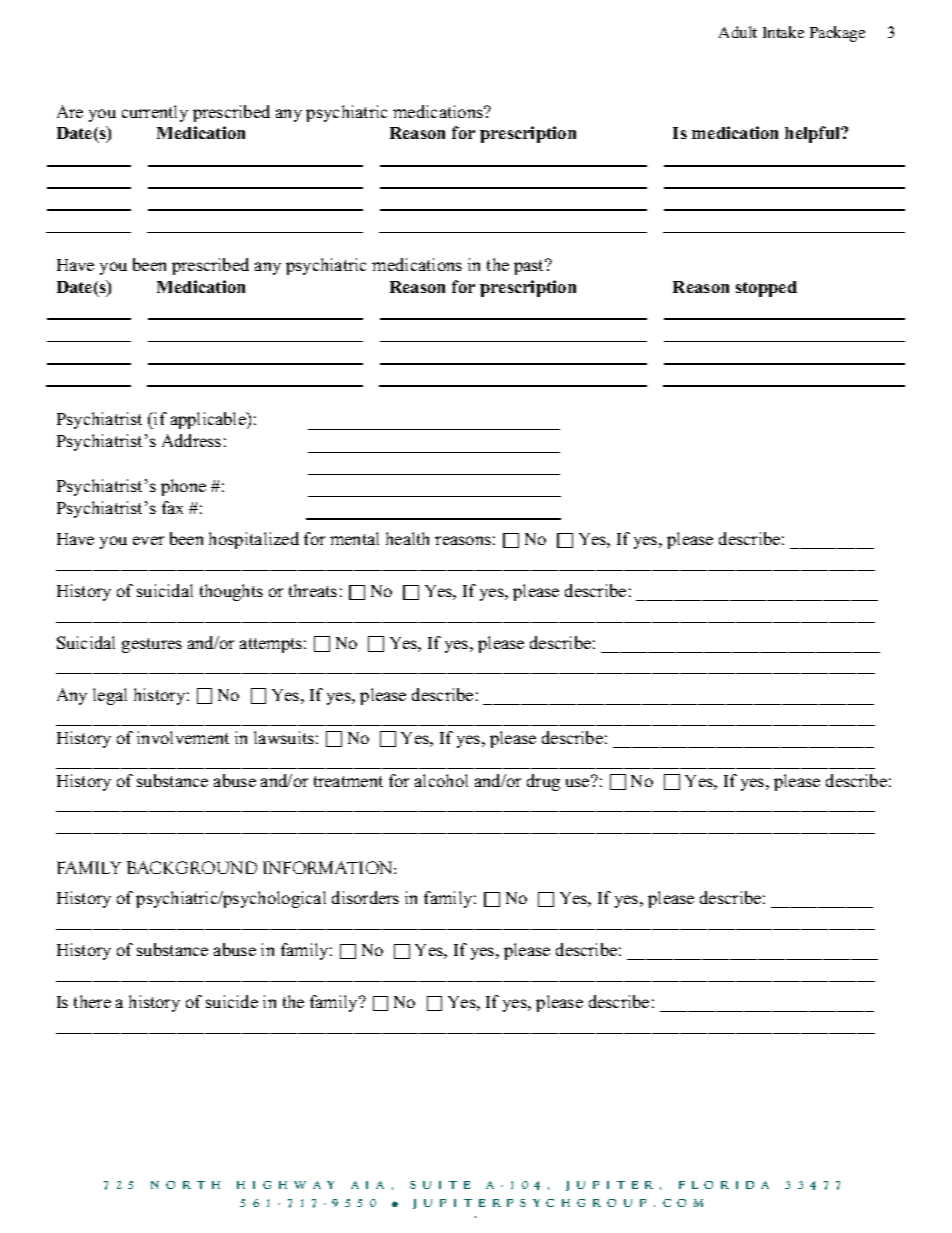 This page has width=952, height=1233. I want to click on fax, so click(172, 507).
